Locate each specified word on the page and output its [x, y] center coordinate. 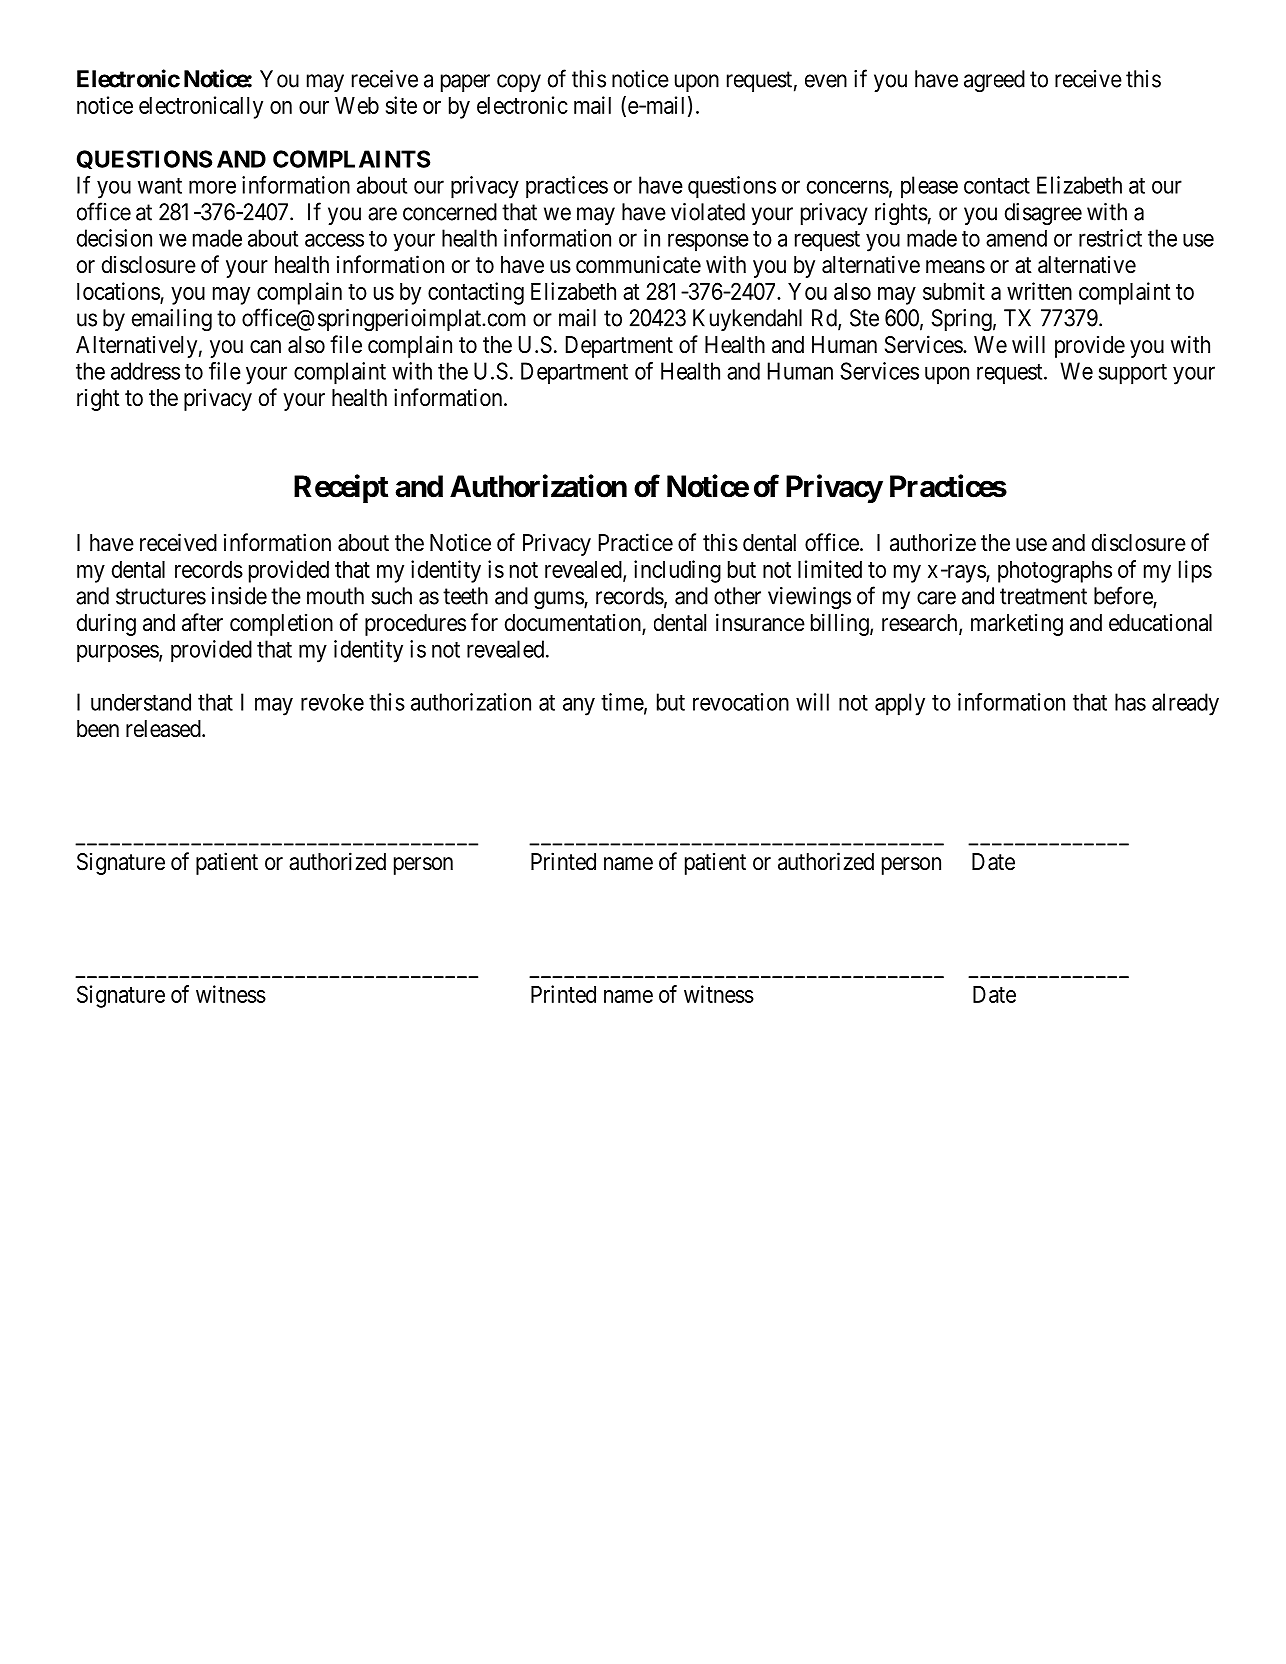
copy [519, 83]
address [145, 371]
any [579, 706]
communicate [638, 264]
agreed [994, 81]
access [334, 240]
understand [141, 702]
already [1185, 704]
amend [1016, 238]
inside [239, 596]
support [1132, 374]
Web [357, 105]
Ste [864, 318]
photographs [1055, 572]
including [677, 571]
